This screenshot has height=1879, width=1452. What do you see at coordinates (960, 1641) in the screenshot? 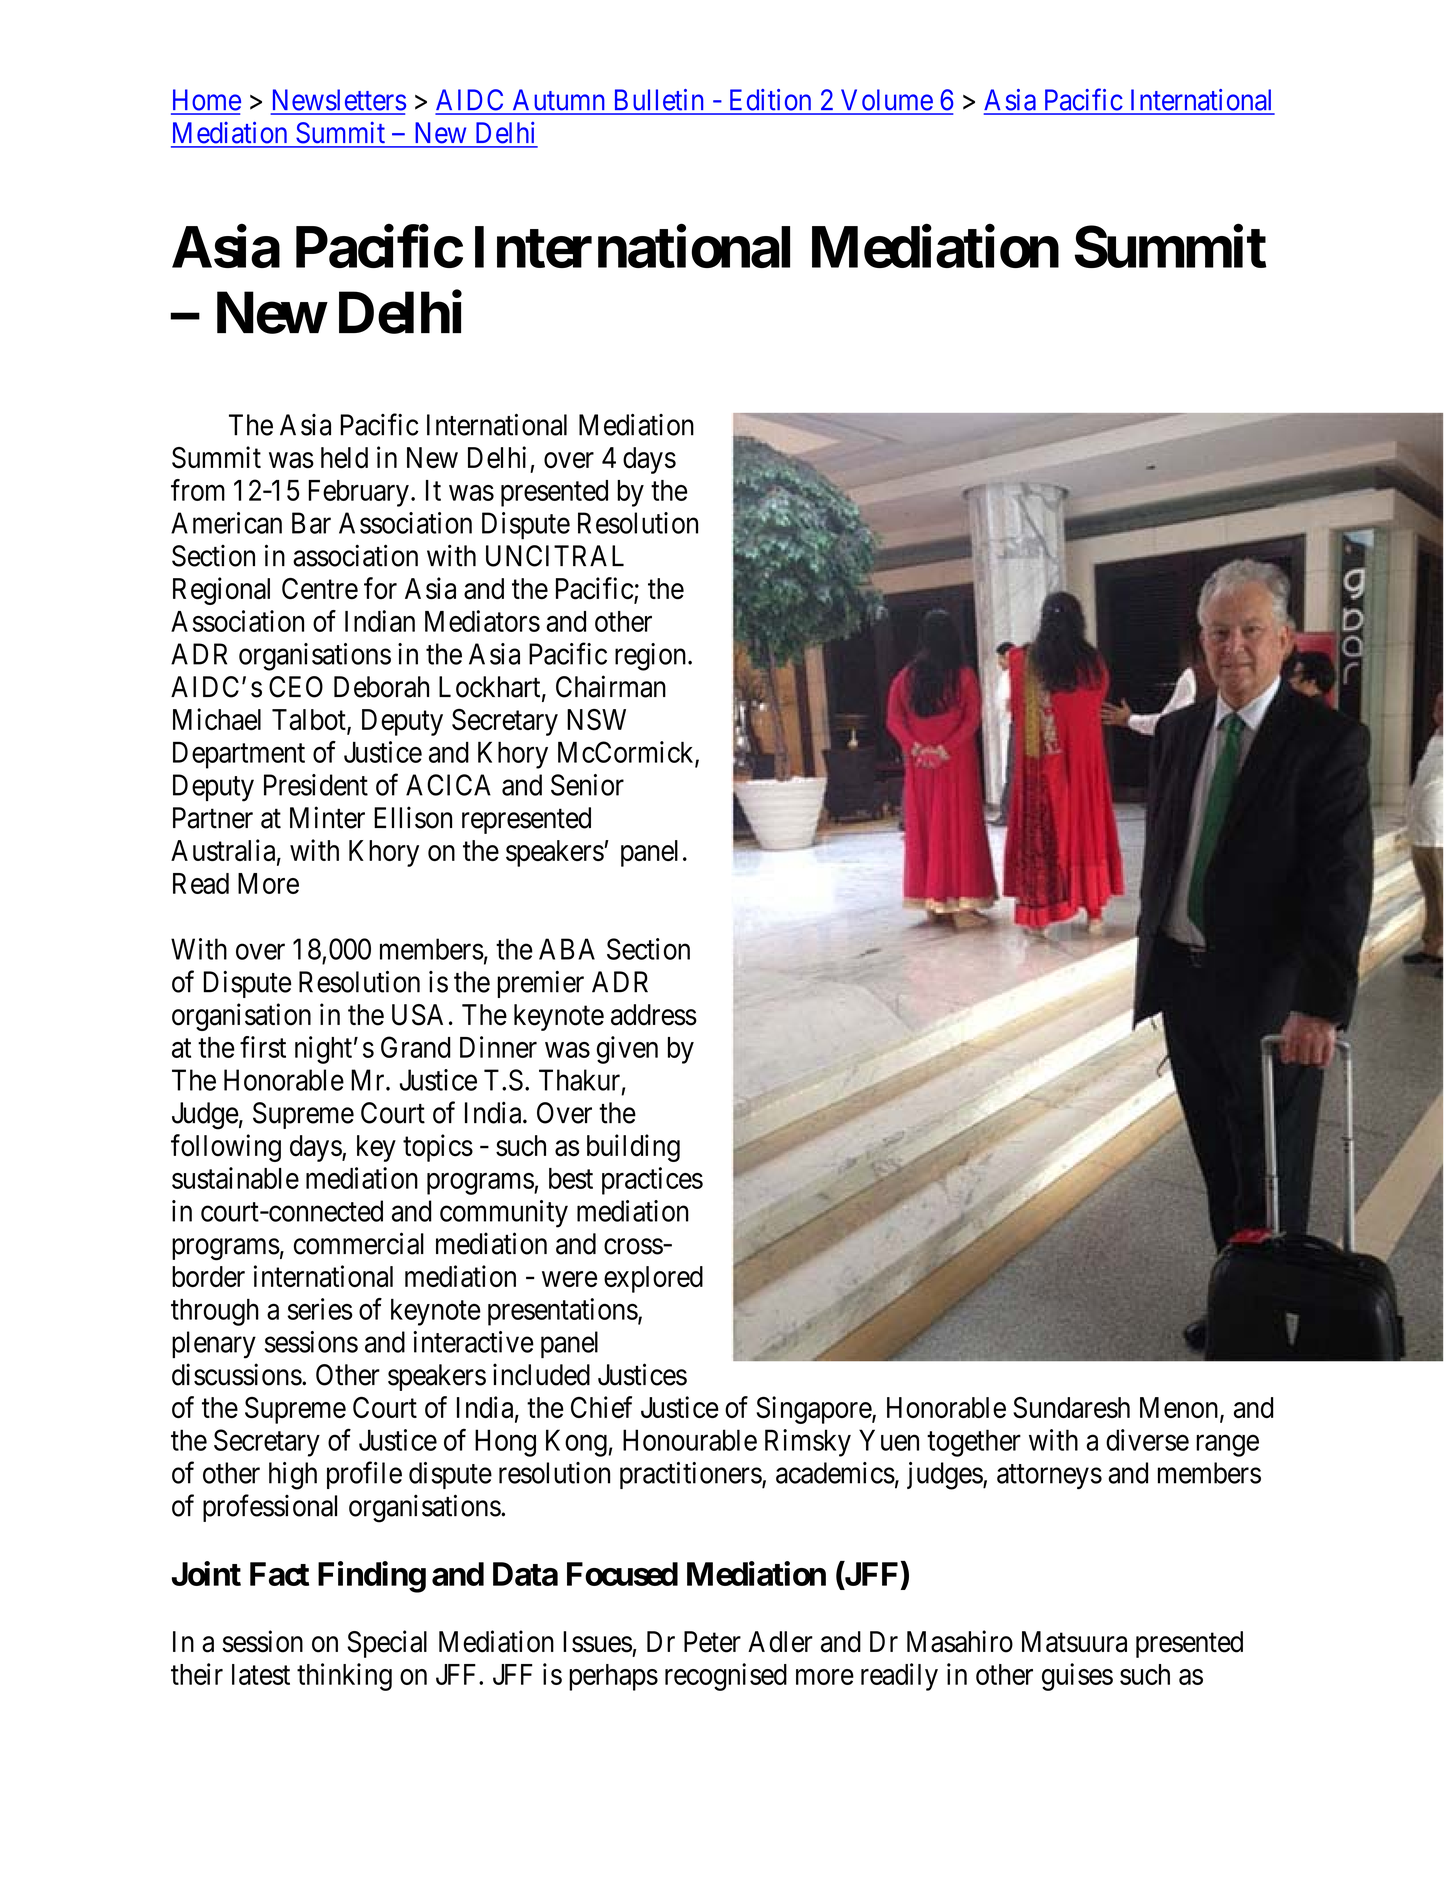
I see `Masahiro` at bounding box center [960, 1641].
